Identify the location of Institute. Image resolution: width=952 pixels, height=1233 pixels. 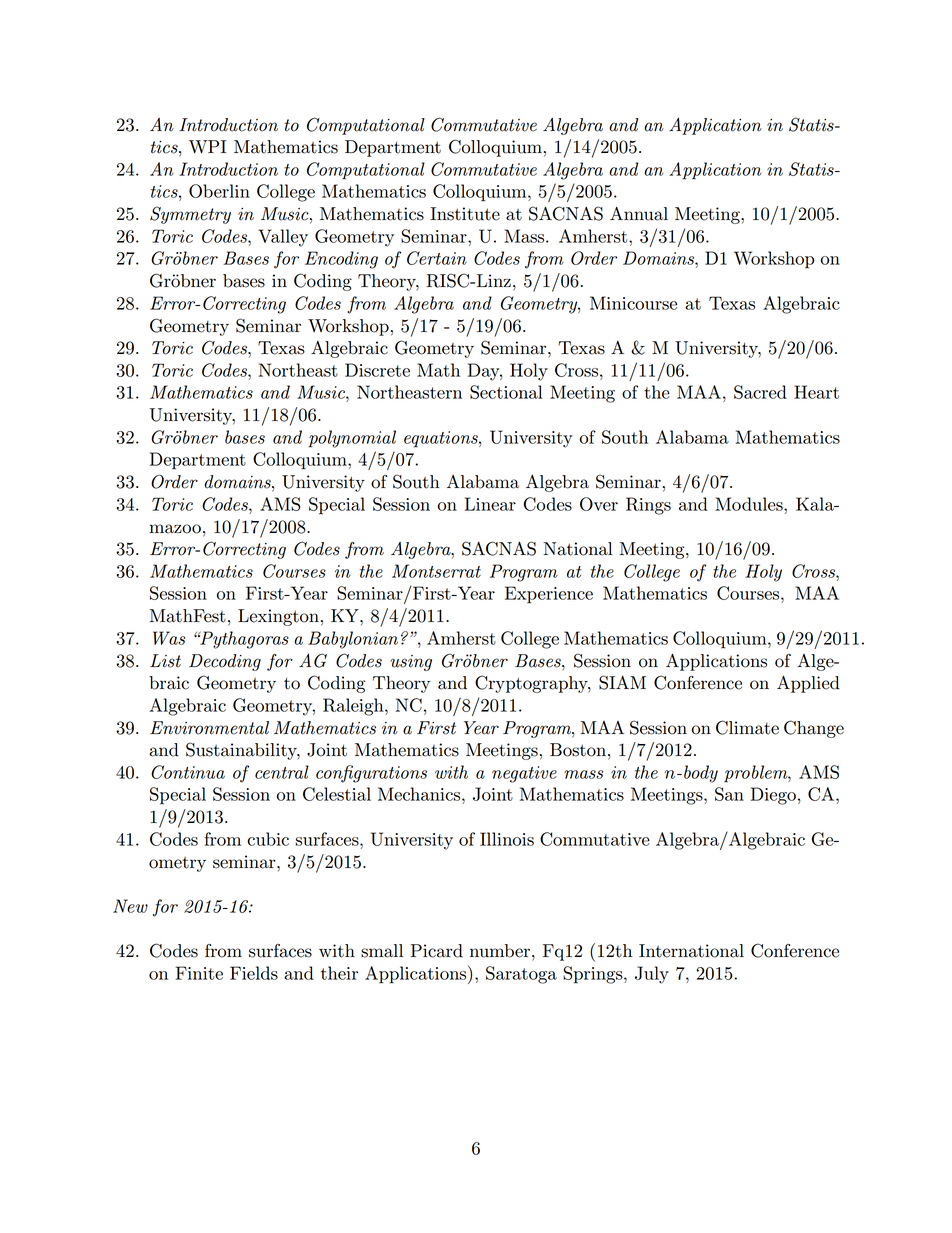
(465, 214).
